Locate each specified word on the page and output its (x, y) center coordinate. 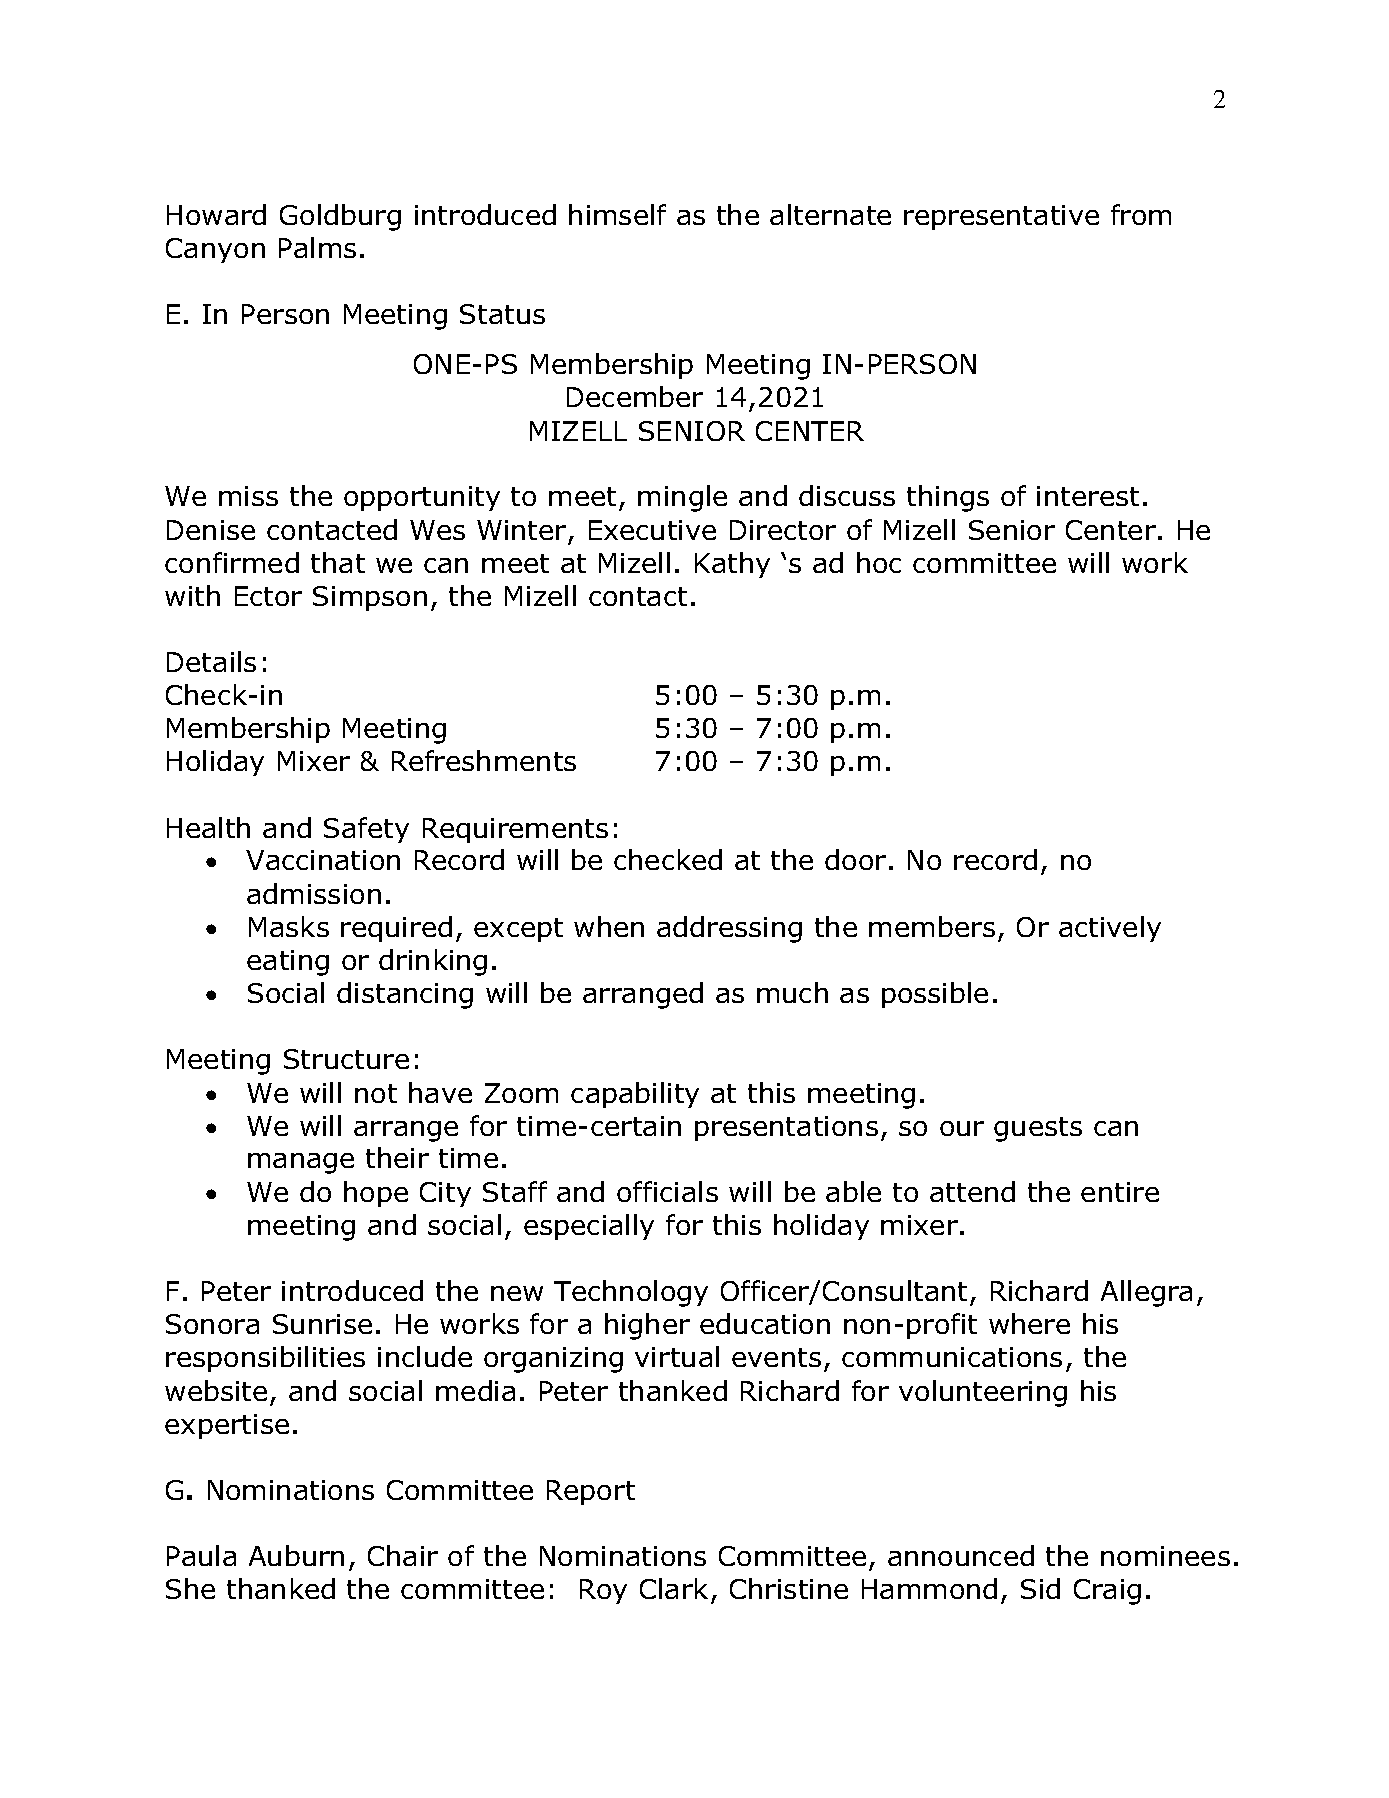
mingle (682, 498)
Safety (366, 830)
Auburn (296, 1555)
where (1029, 1323)
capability (635, 1095)
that (338, 562)
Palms (317, 247)
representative (1001, 217)
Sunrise (322, 1324)
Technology (631, 1293)
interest (1088, 496)
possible (935, 995)
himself (617, 214)
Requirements (515, 830)
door (855, 859)
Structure (346, 1059)
